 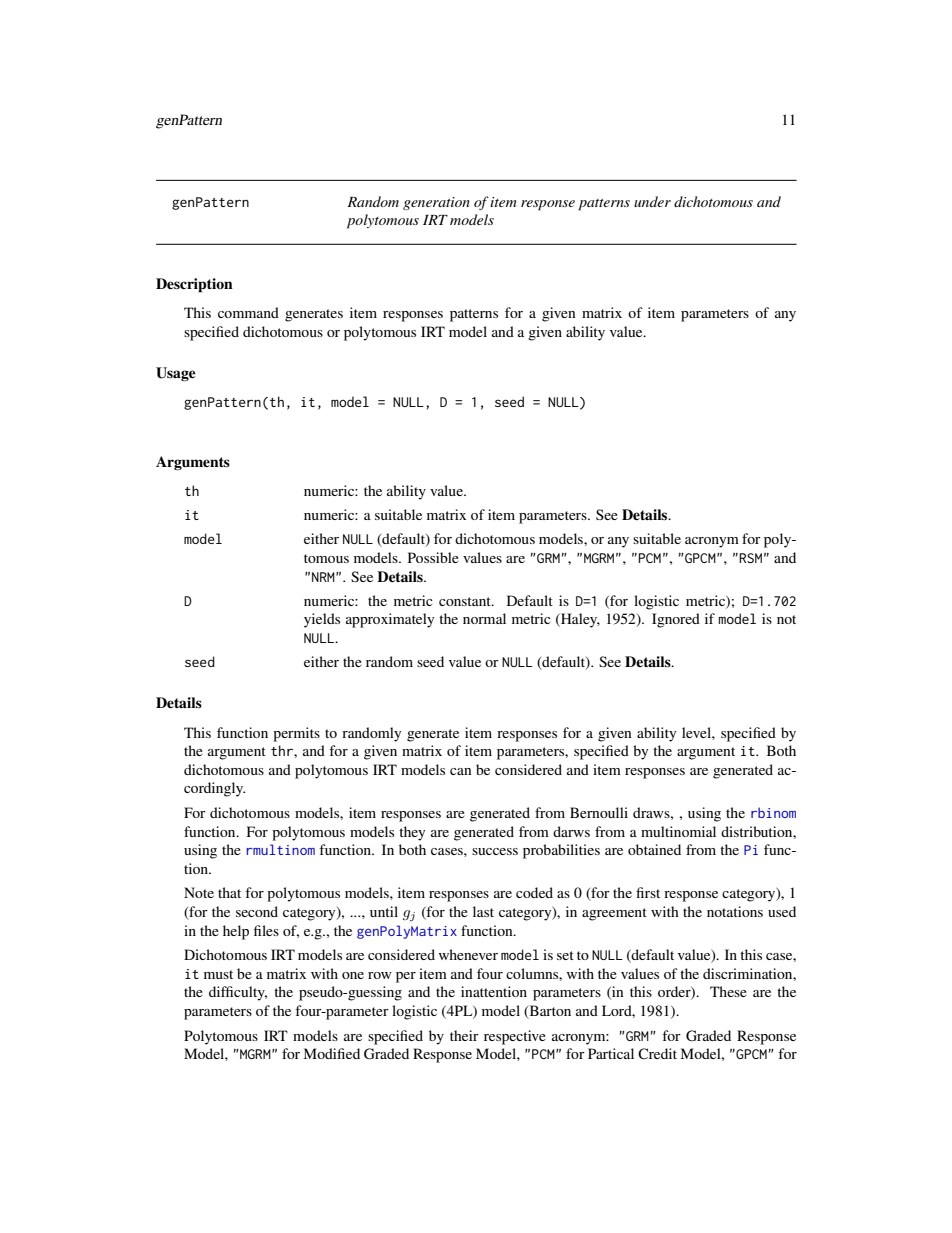 What do you see at coordinates (484, 618) in the page?
I see `normal` at bounding box center [484, 618].
